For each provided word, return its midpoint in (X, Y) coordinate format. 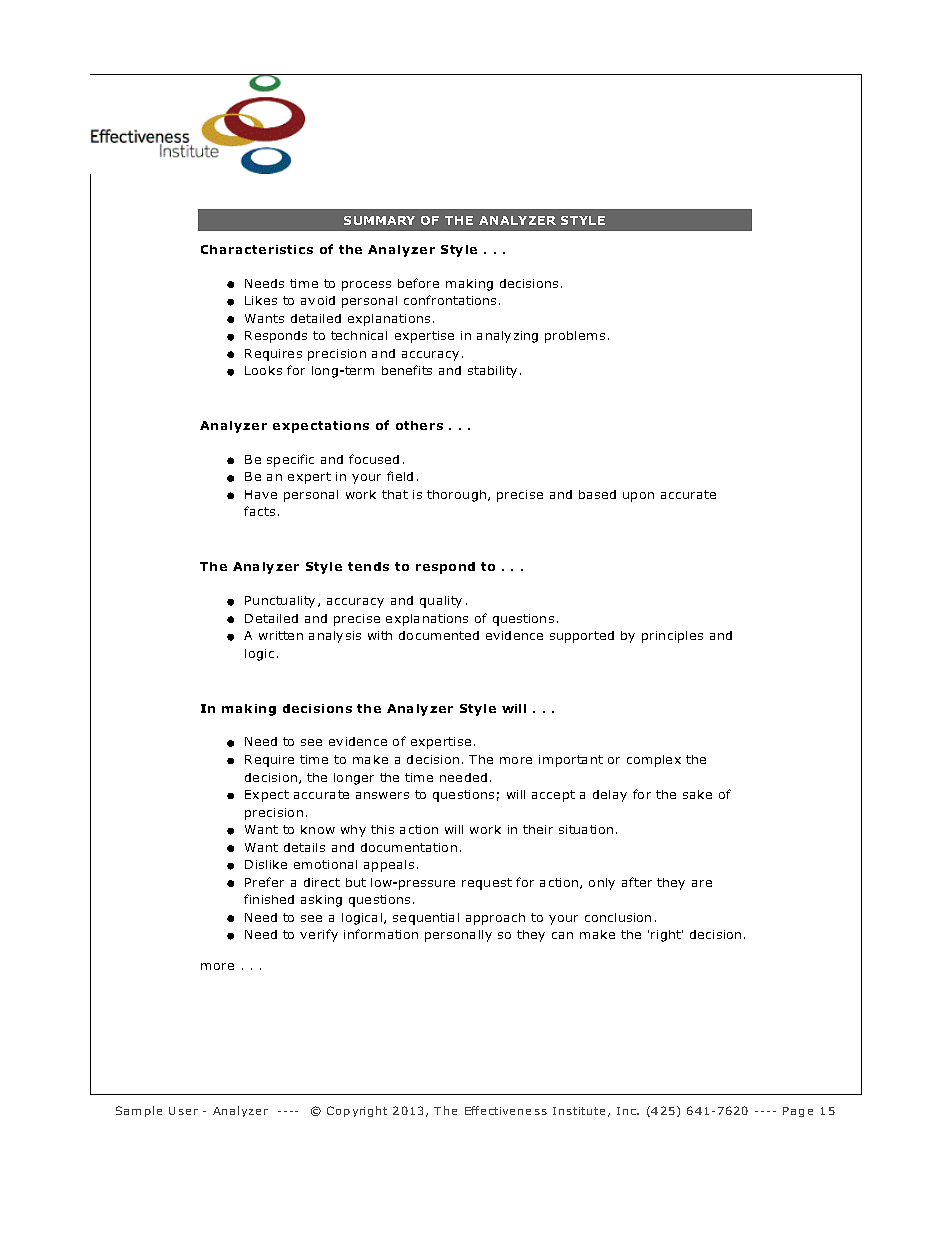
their (538, 829)
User (183, 1111)
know (318, 829)
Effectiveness (506, 1110)
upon (638, 497)
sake (697, 794)
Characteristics (257, 249)
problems (575, 337)
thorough (456, 496)
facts (259, 511)
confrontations (450, 300)
